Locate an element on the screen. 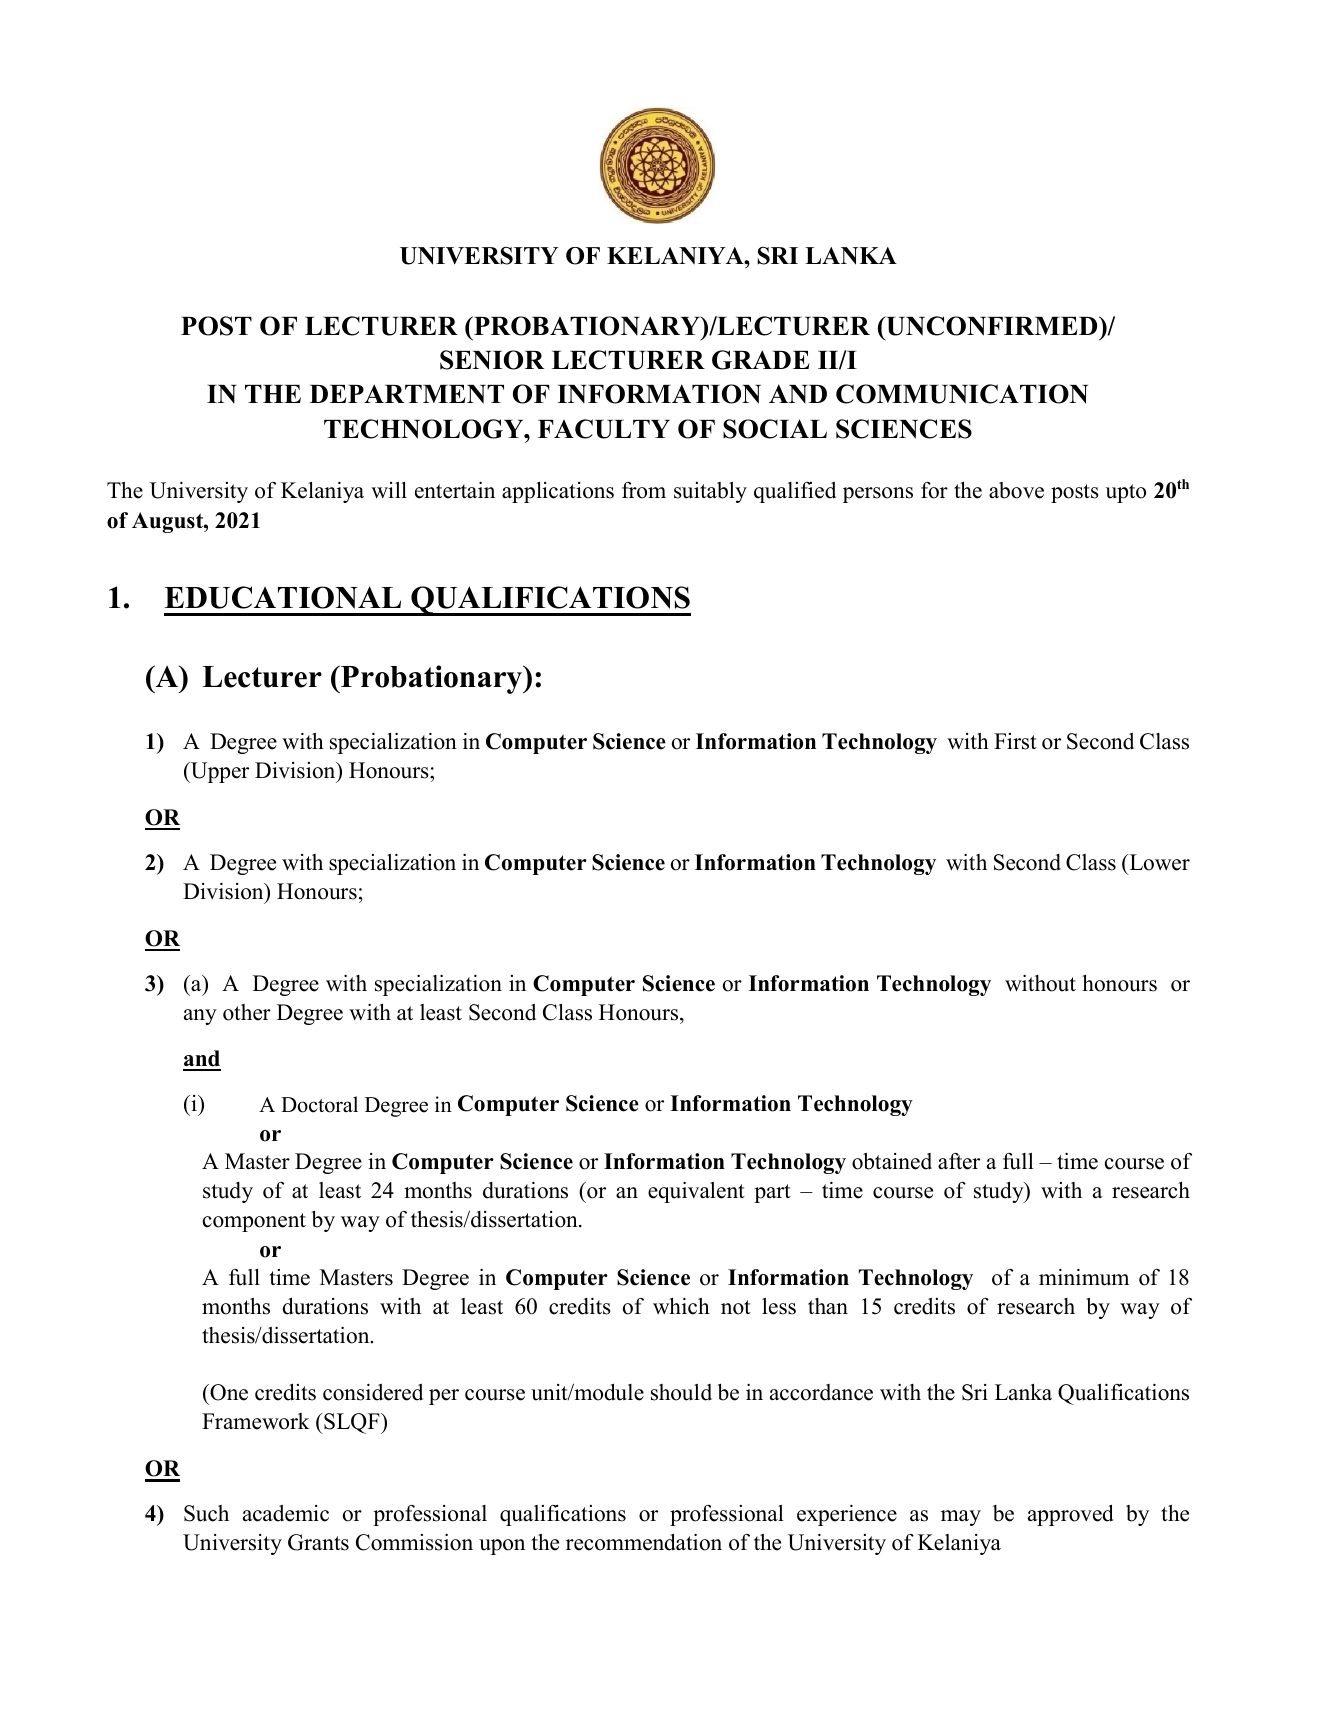 The height and width of the screenshot is (1724, 1332). Lower is located at coordinates (1158, 862).
